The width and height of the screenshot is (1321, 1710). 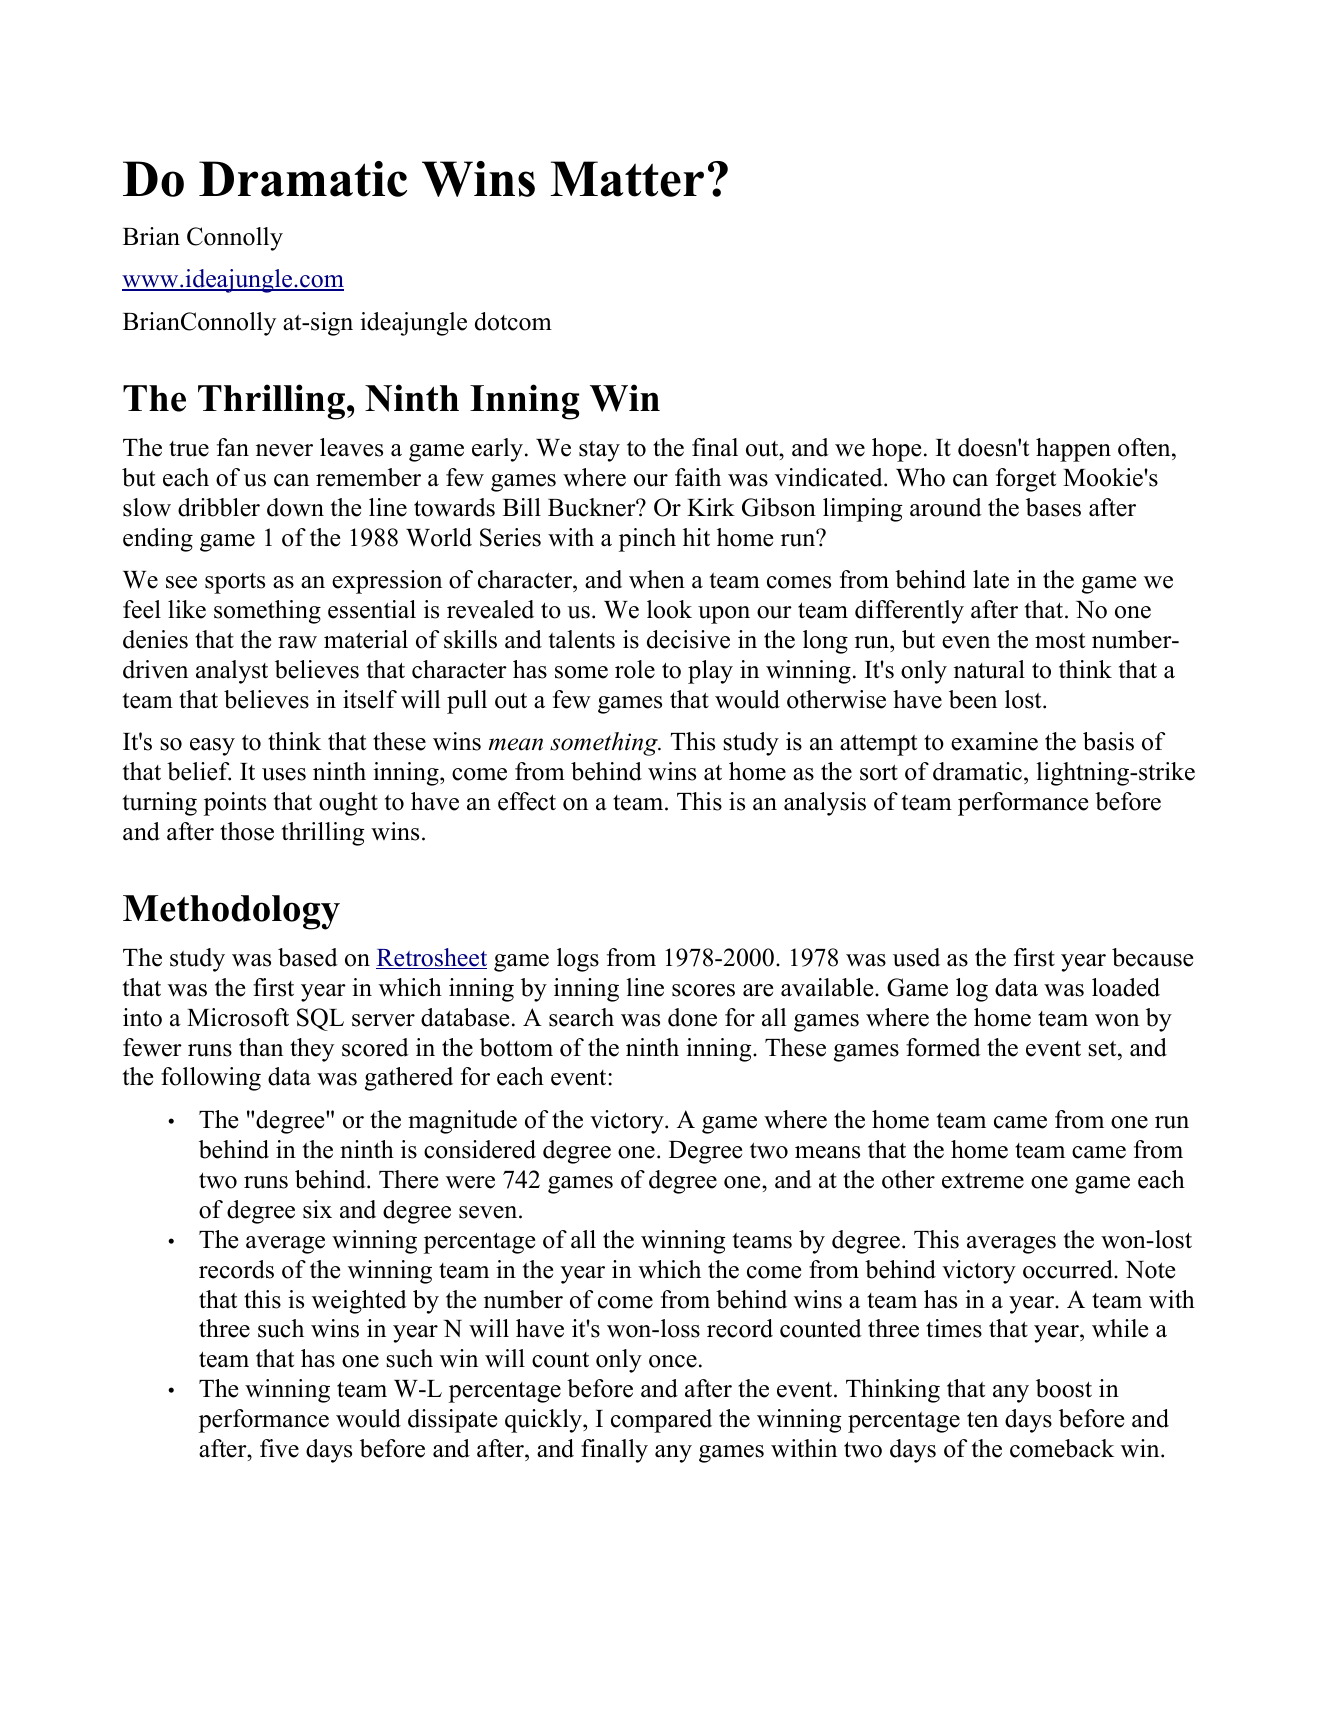 I want to click on six, so click(x=317, y=1209).
